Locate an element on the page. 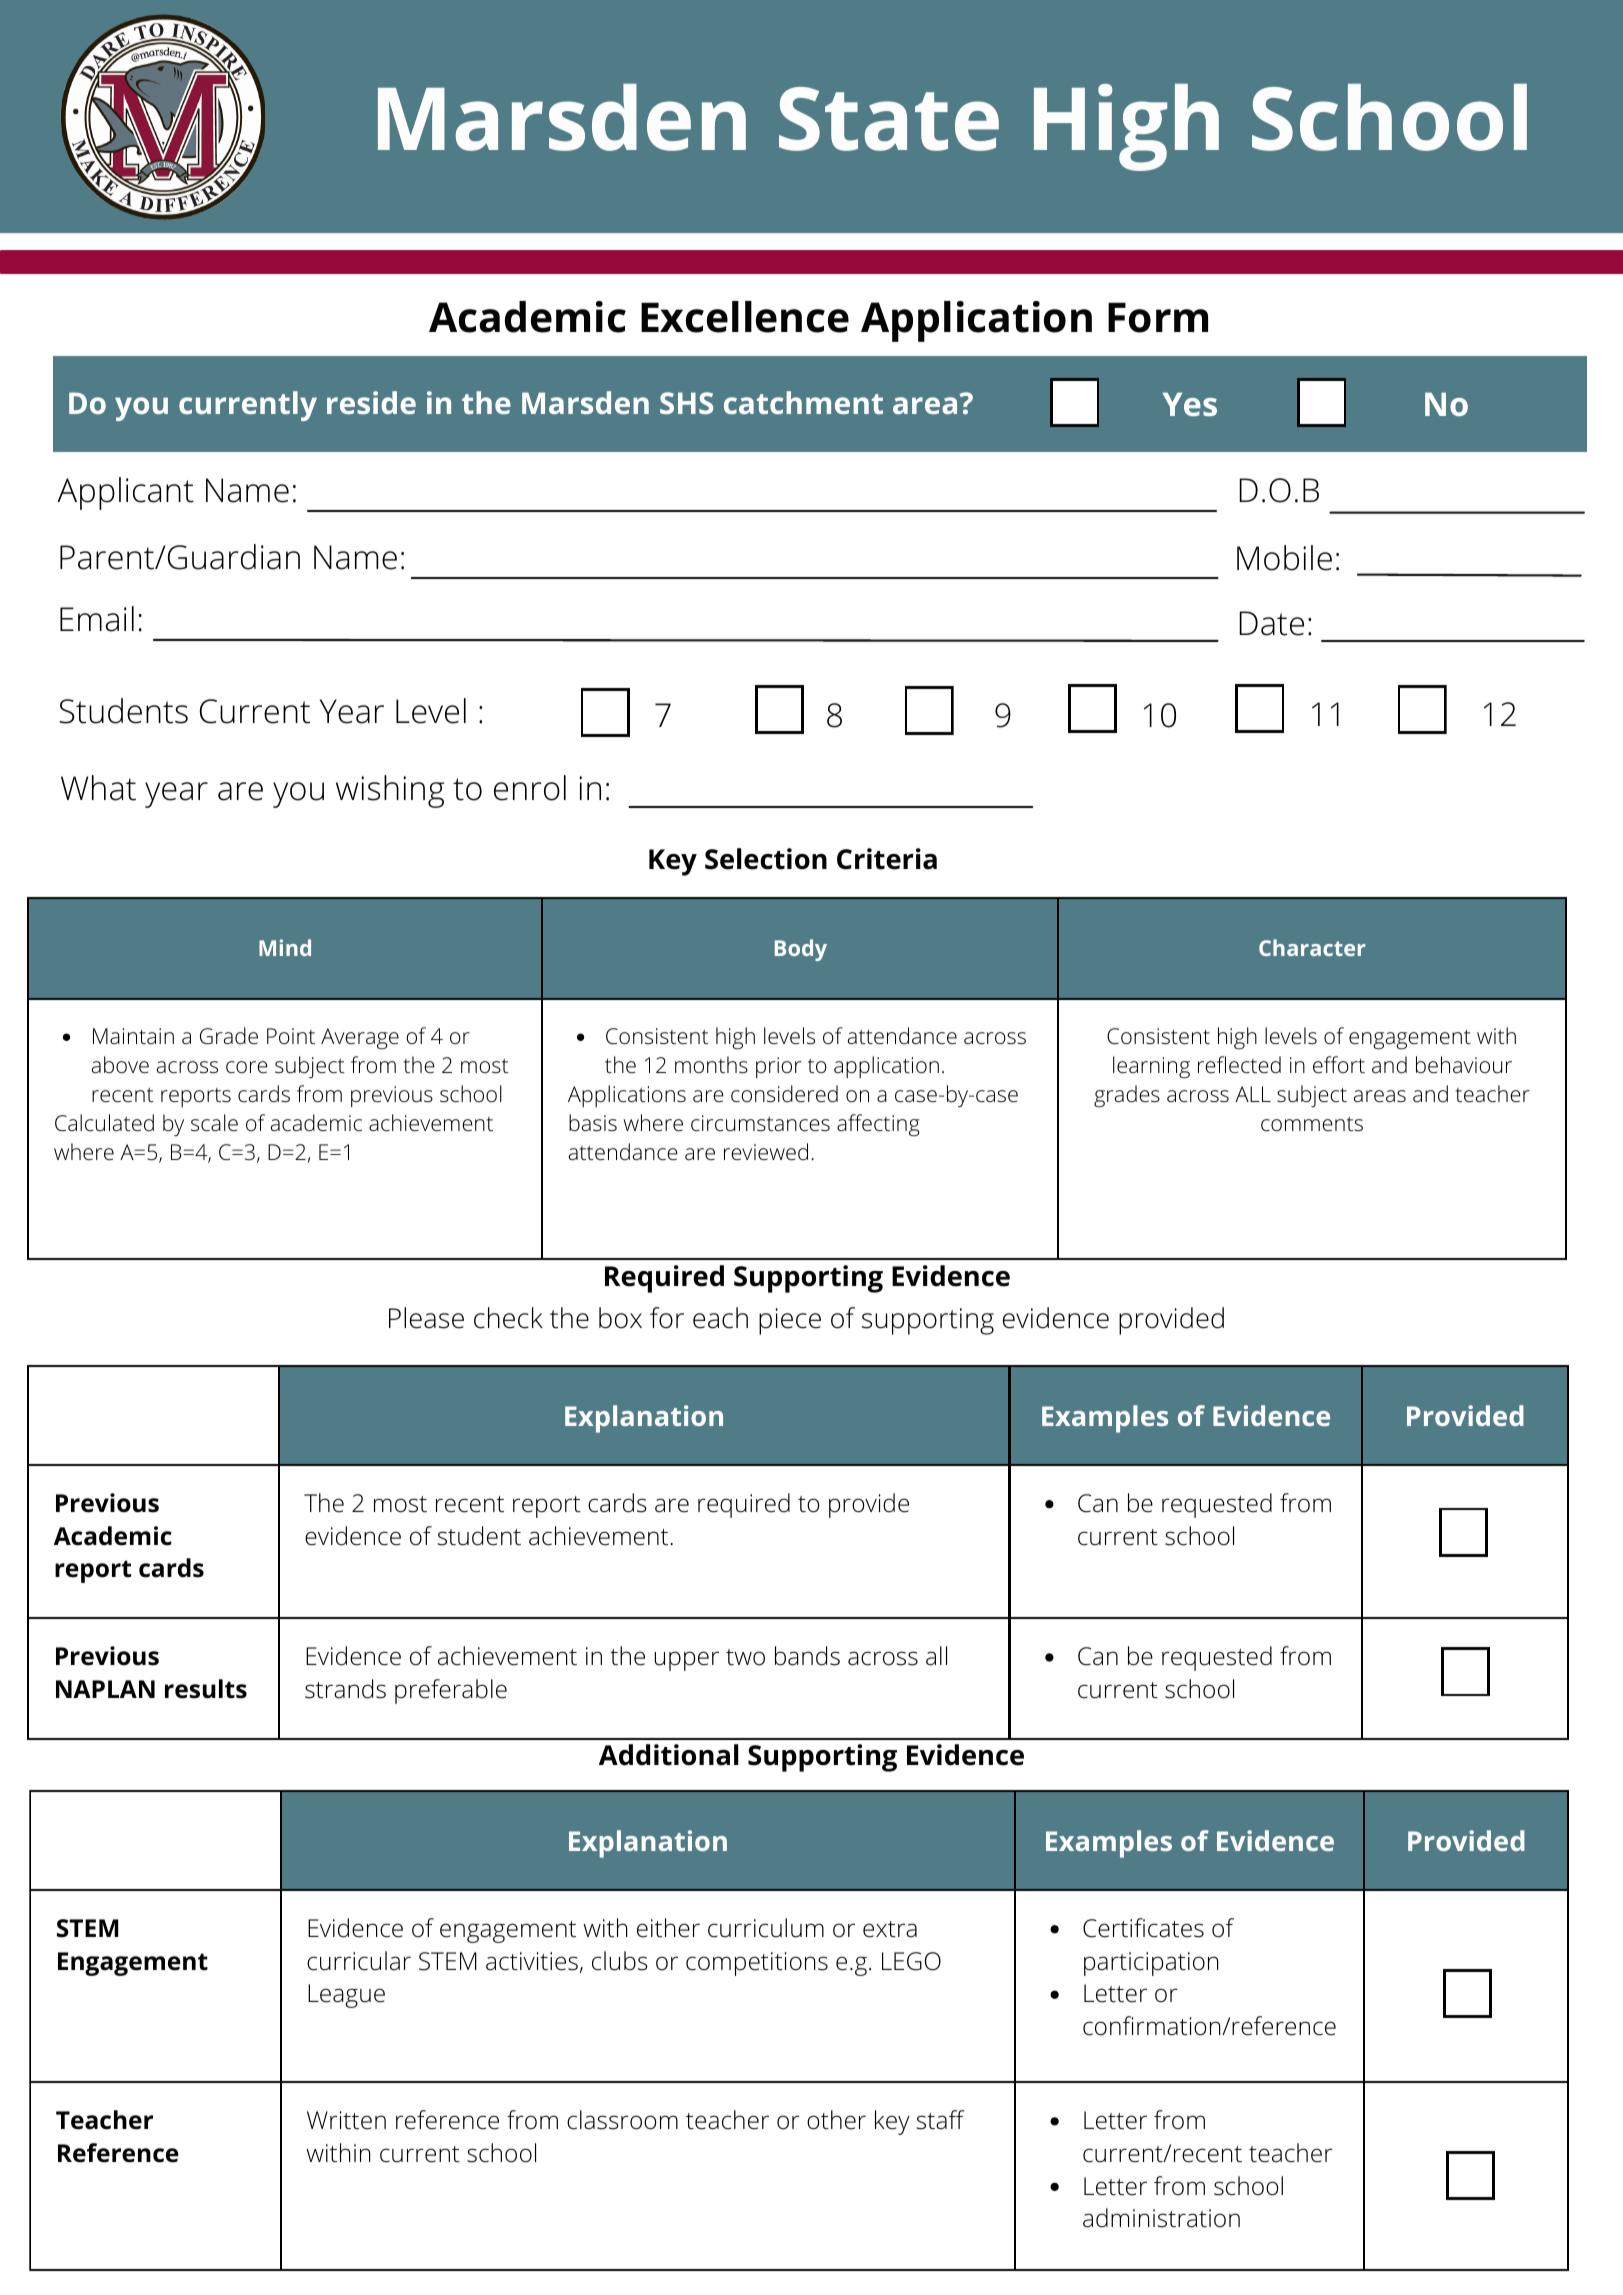  other is located at coordinates (836, 2120).
